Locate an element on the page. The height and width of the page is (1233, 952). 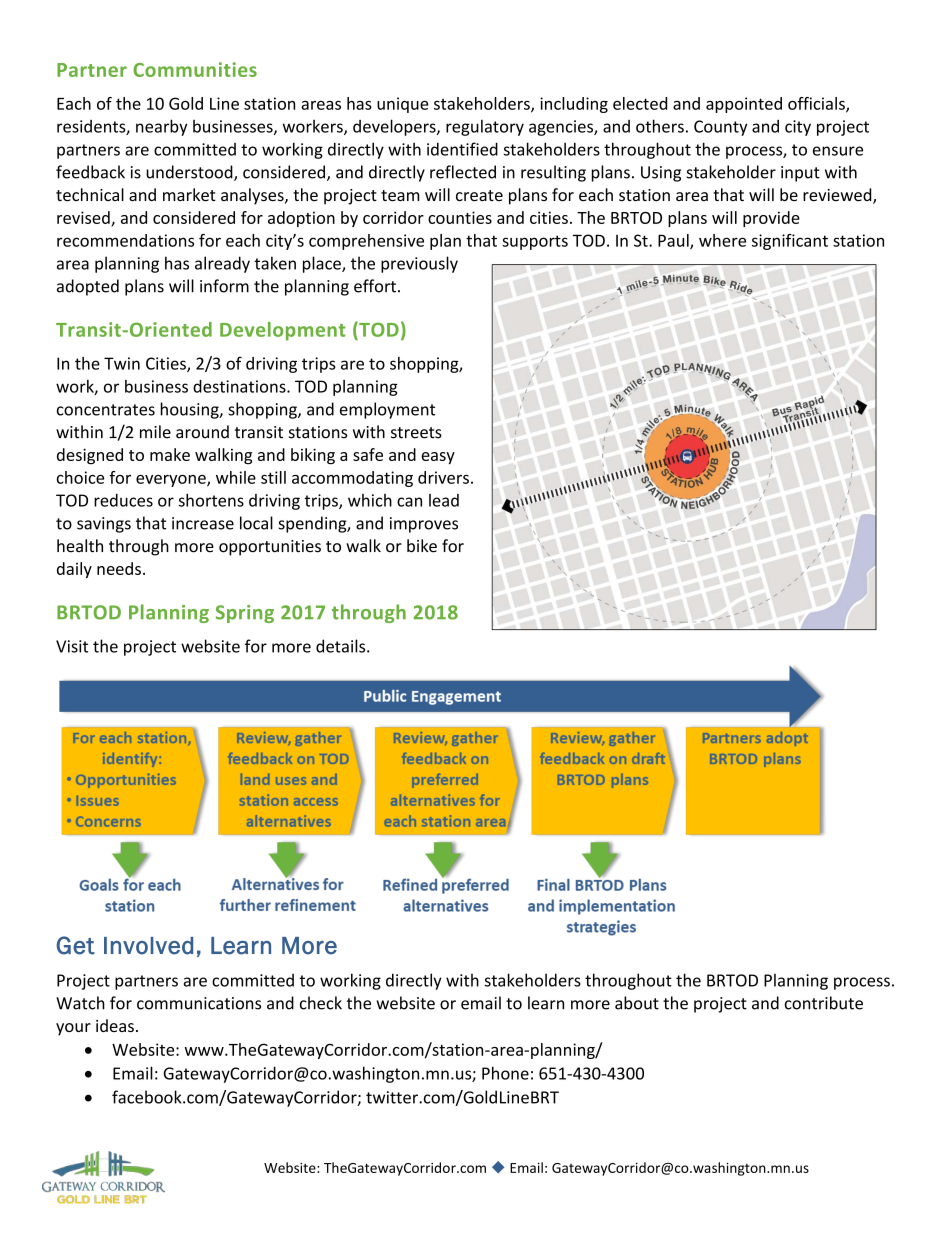
nearby is located at coordinates (162, 127).
